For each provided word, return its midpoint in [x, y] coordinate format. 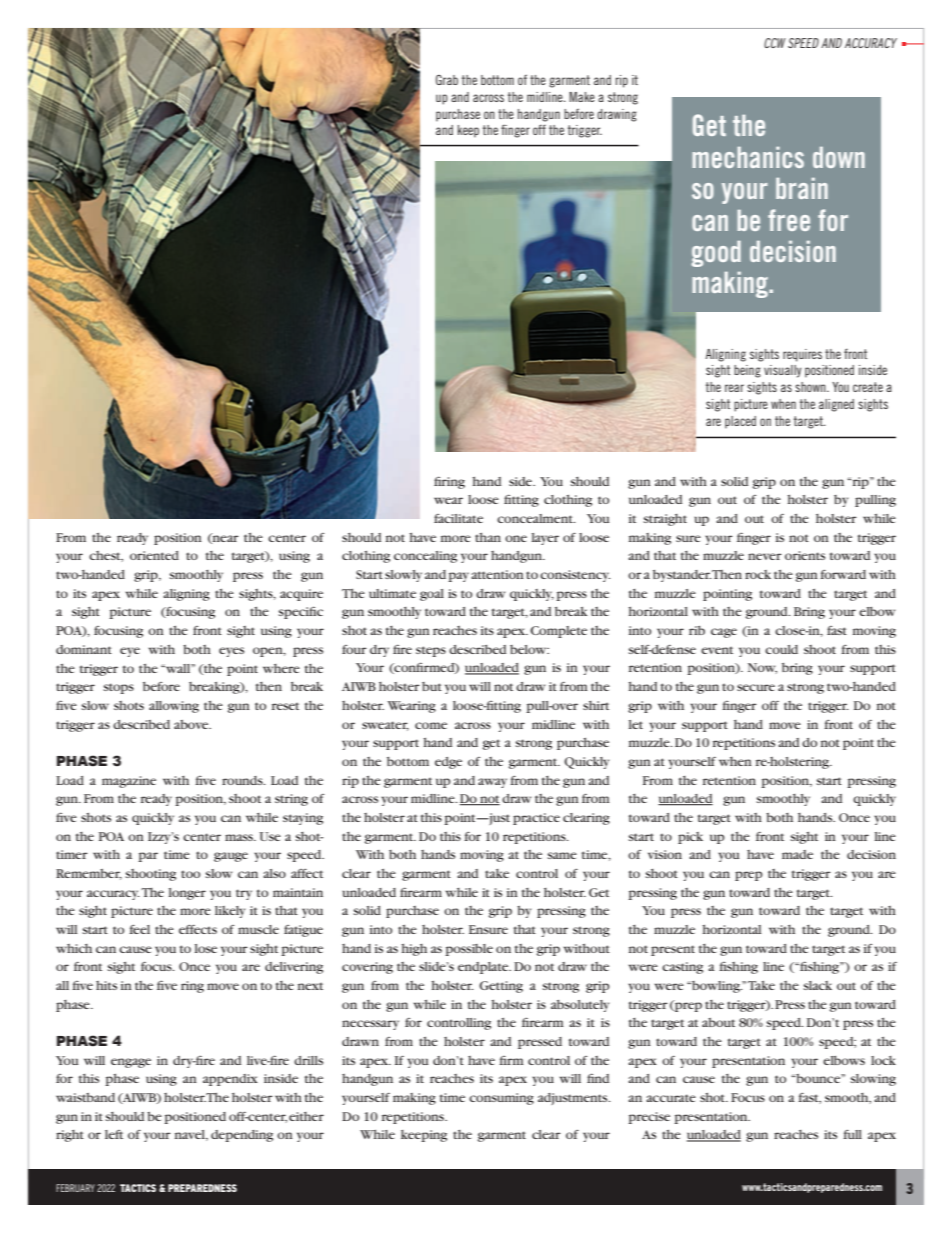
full [852, 1134]
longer [187, 894]
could [781, 649]
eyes [231, 652]
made [797, 854]
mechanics [748, 157]
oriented [154, 555]
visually [783, 371]
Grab [447, 80]
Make [582, 97]
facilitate [458, 518]
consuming [501, 1099]
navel [191, 1135]
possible [469, 950]
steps [431, 651]
